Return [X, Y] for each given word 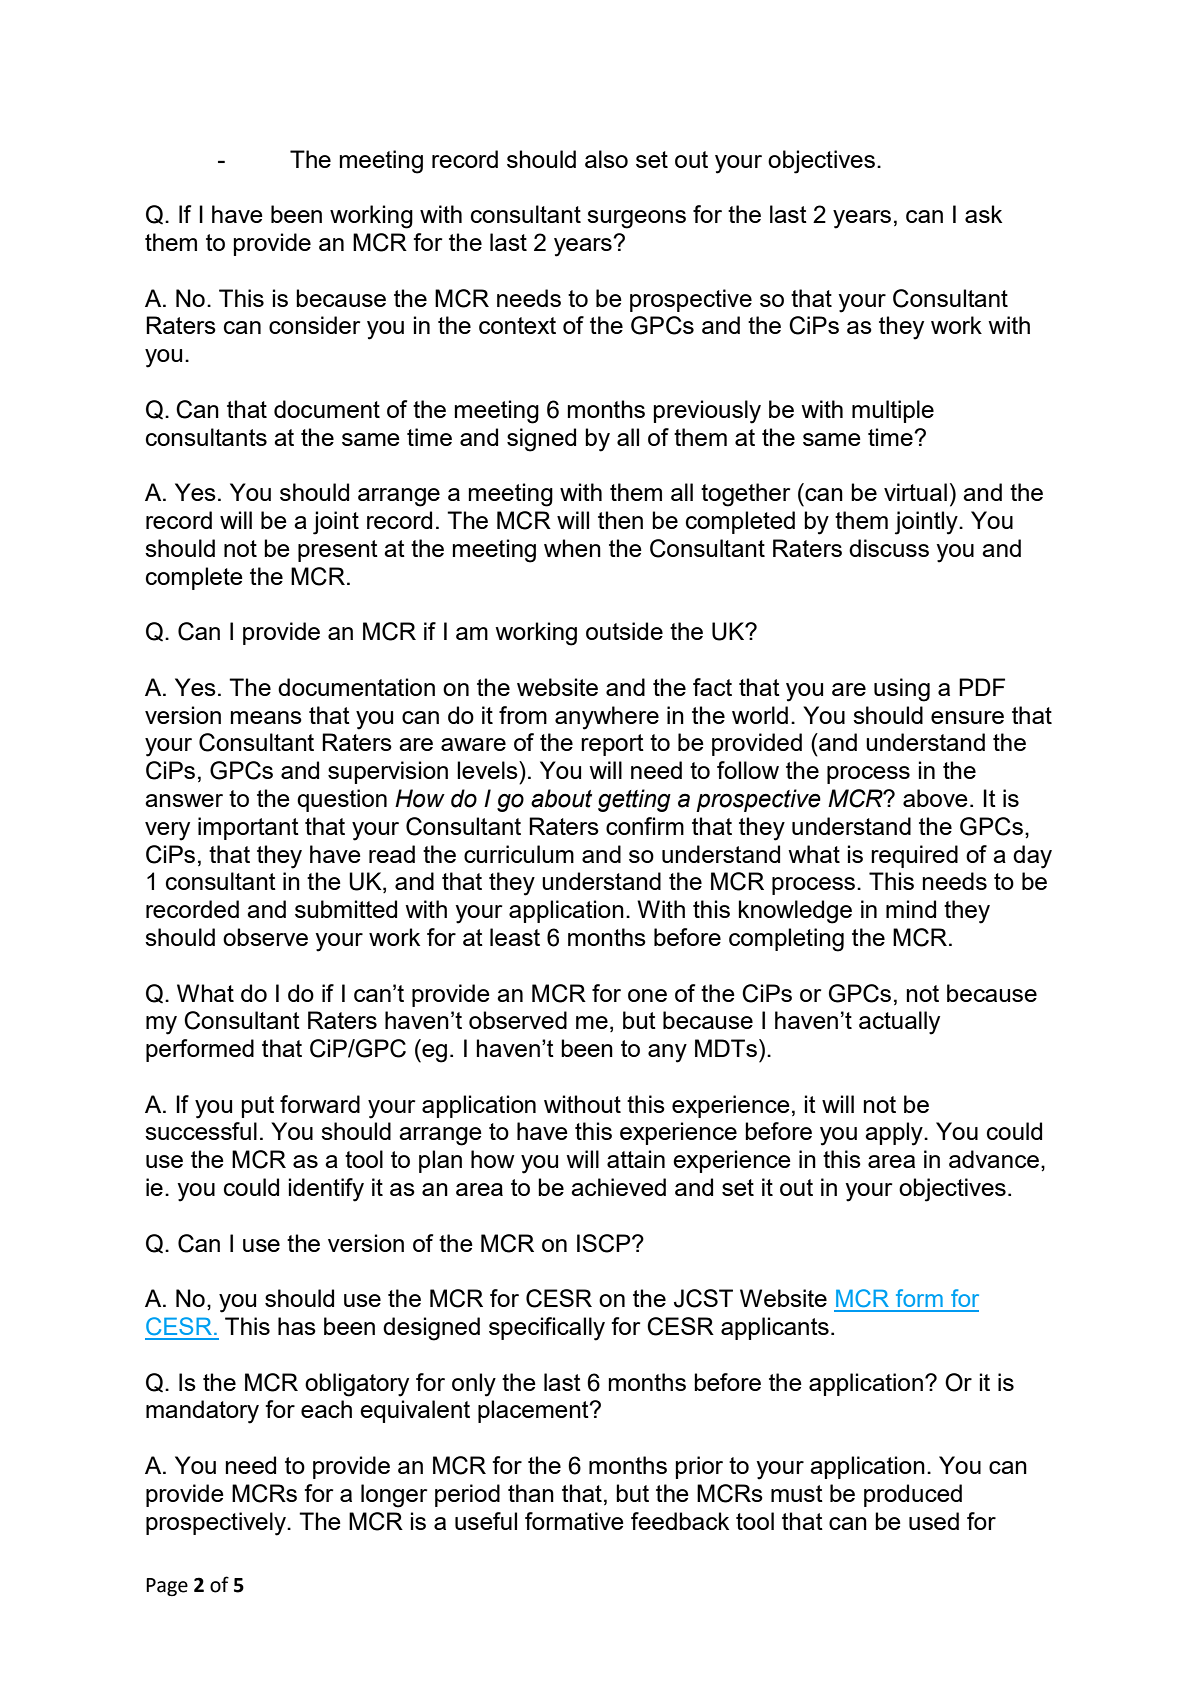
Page [167, 1587]
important [248, 828]
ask [983, 214]
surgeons [636, 219]
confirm [645, 826]
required [914, 856]
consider [314, 325]
